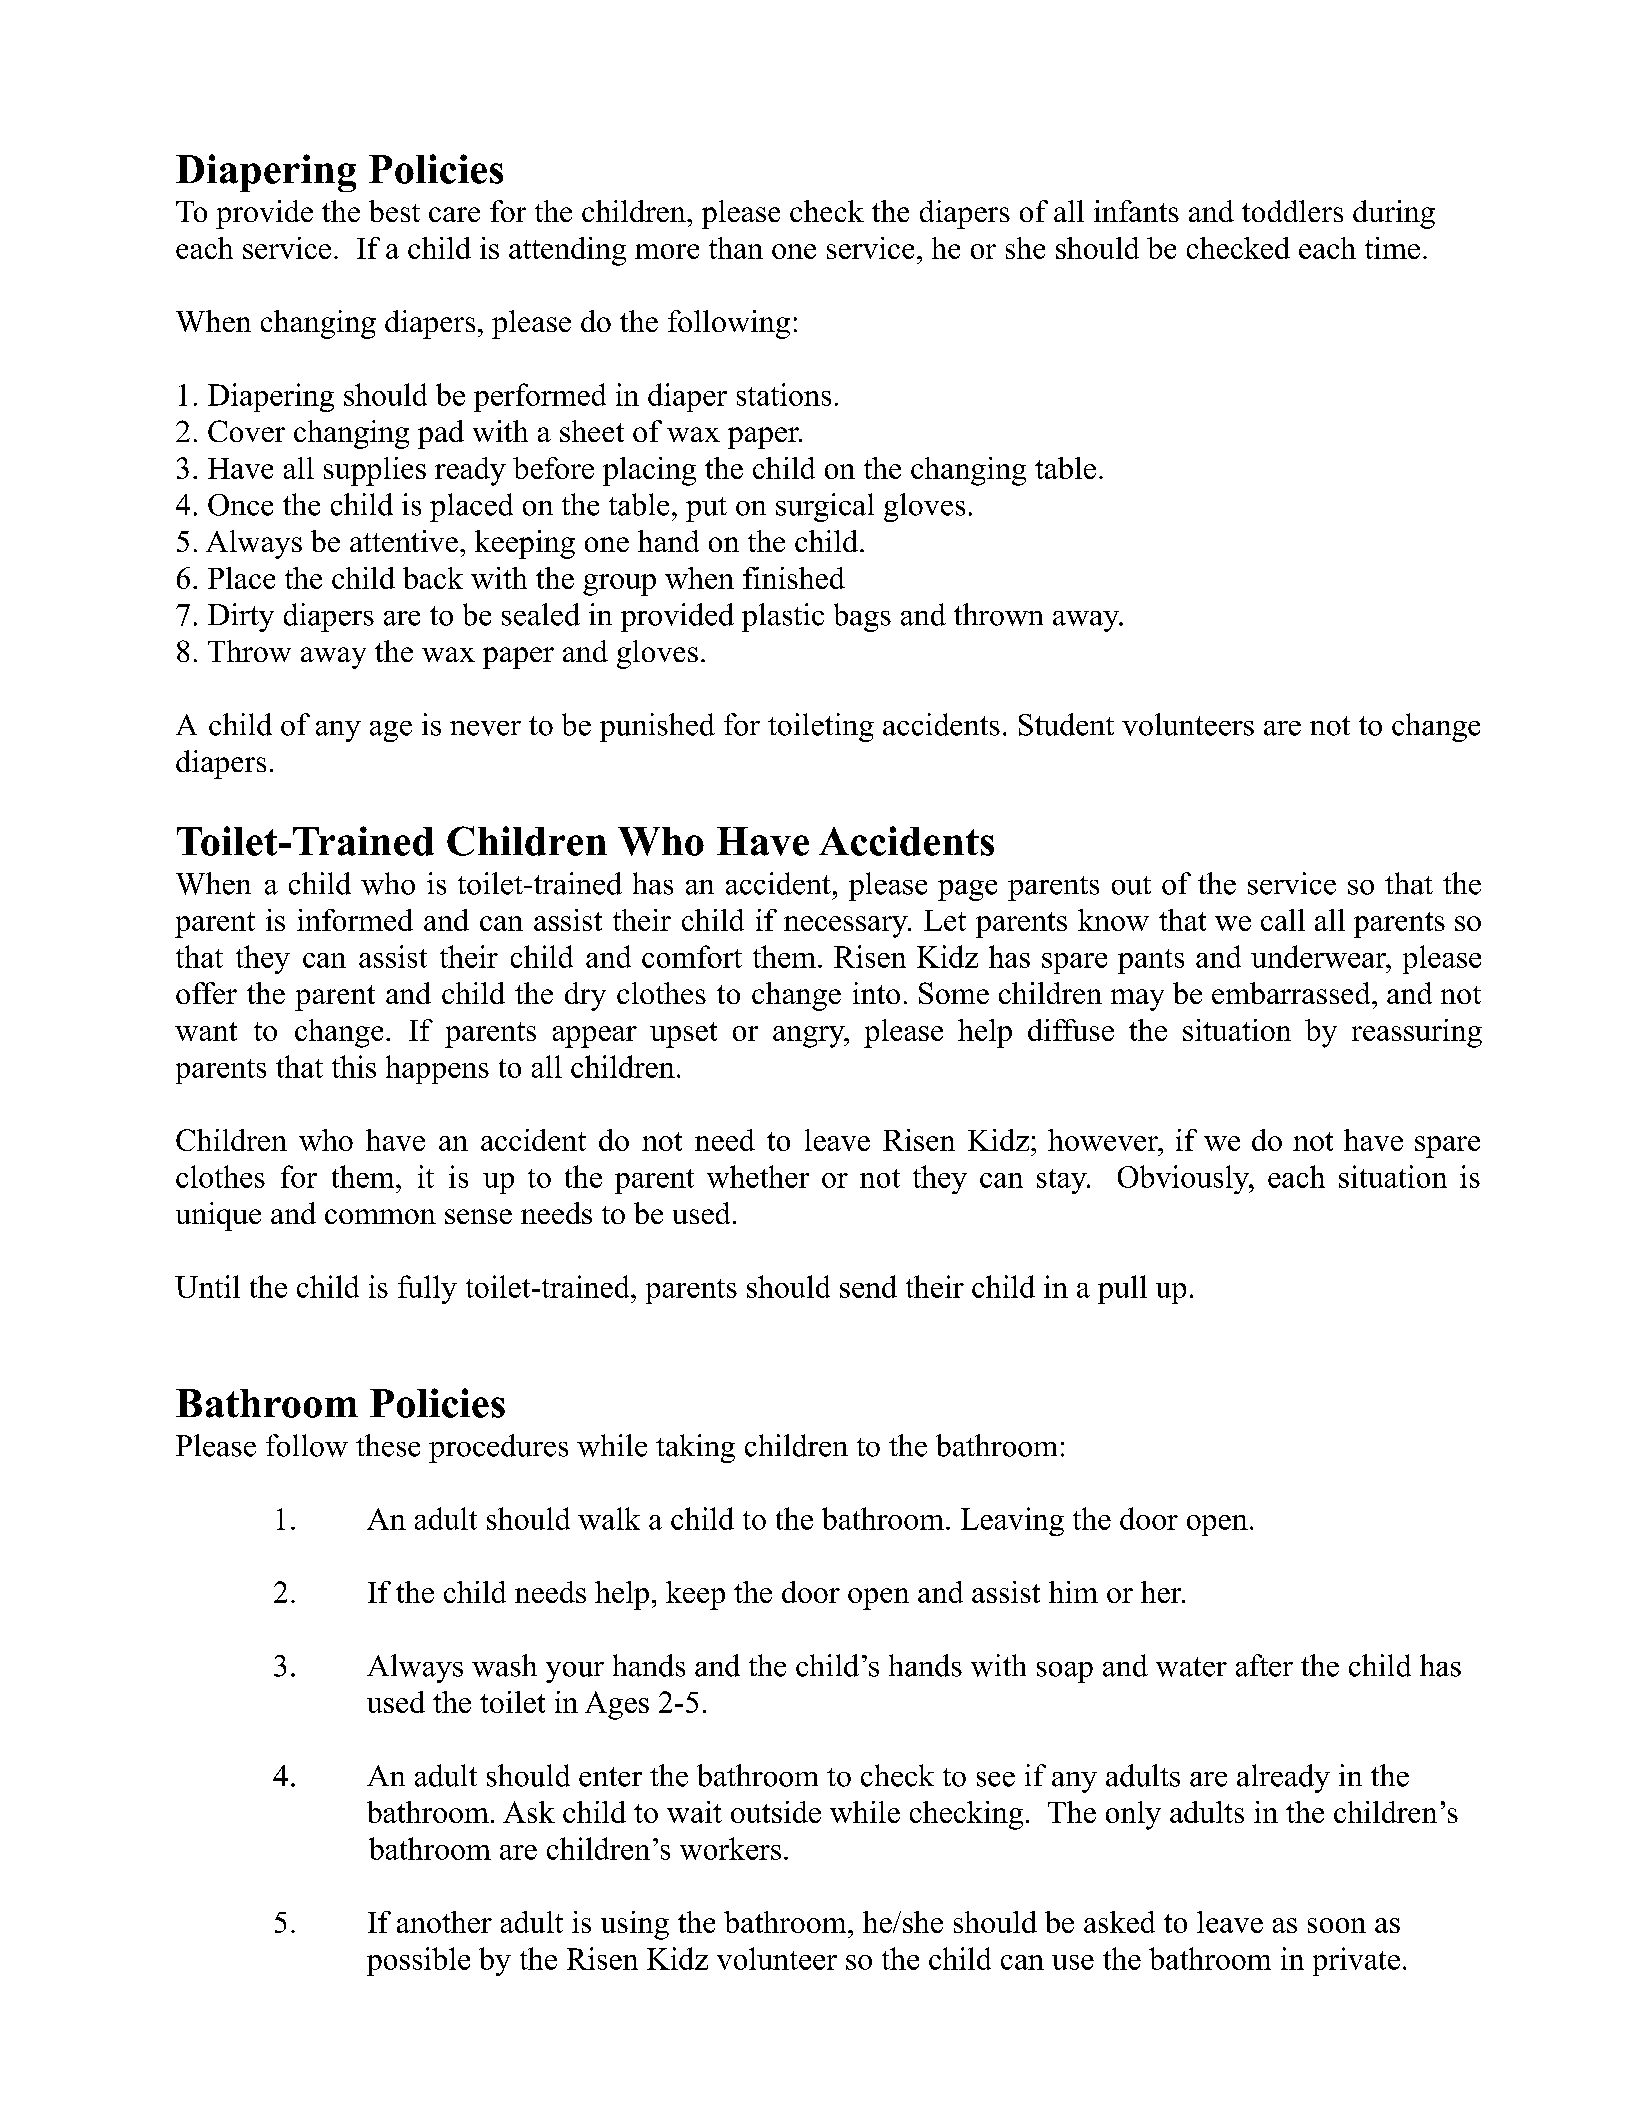 The height and width of the screenshot is (2104, 1626). Describe the element at coordinates (868, 1286) in the screenshot. I see `send` at that location.
